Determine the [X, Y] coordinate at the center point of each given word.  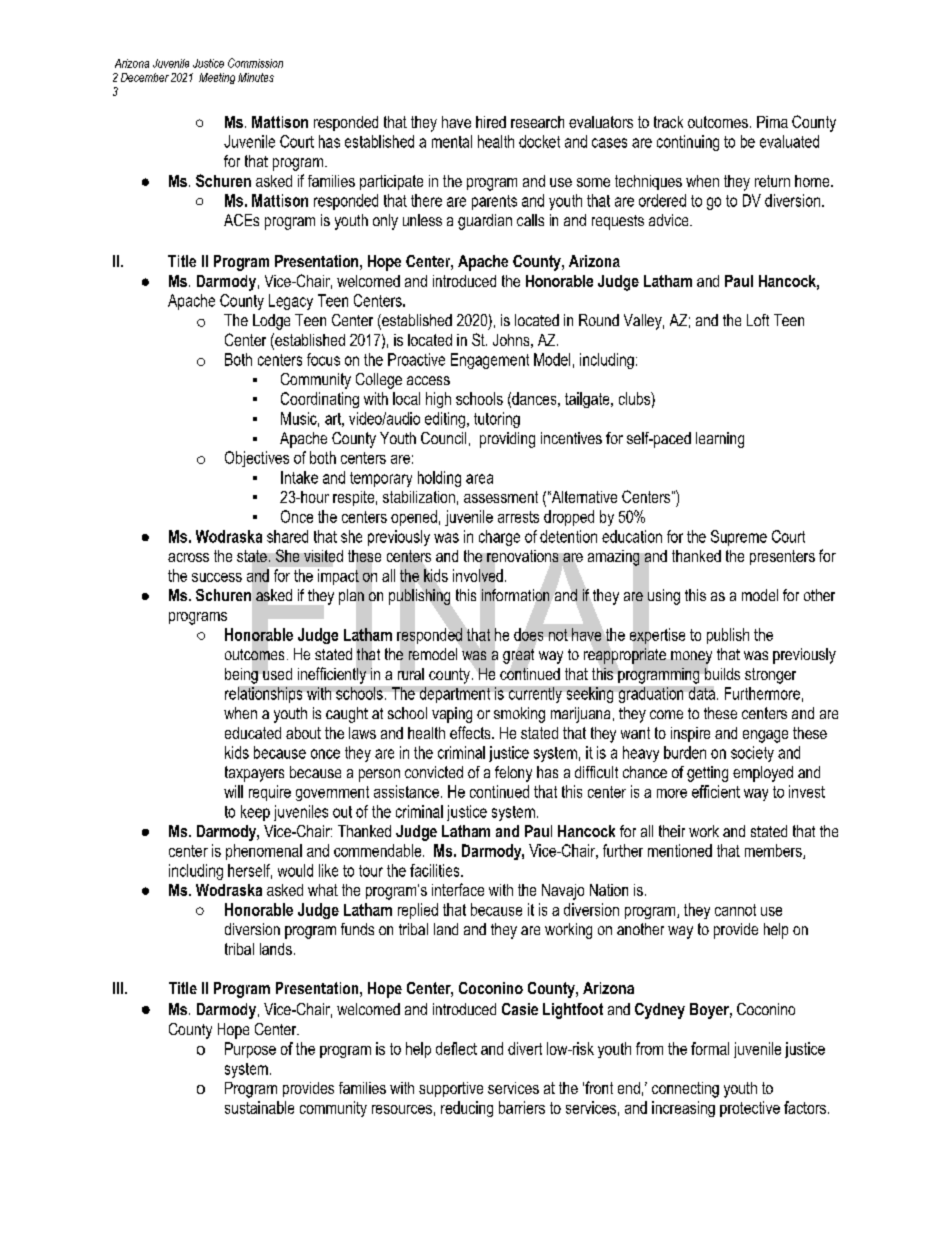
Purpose [250, 1050]
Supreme [739, 538]
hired [491, 122]
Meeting [217, 78]
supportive [451, 1089]
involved [478, 575]
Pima [772, 122]
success [217, 577]
